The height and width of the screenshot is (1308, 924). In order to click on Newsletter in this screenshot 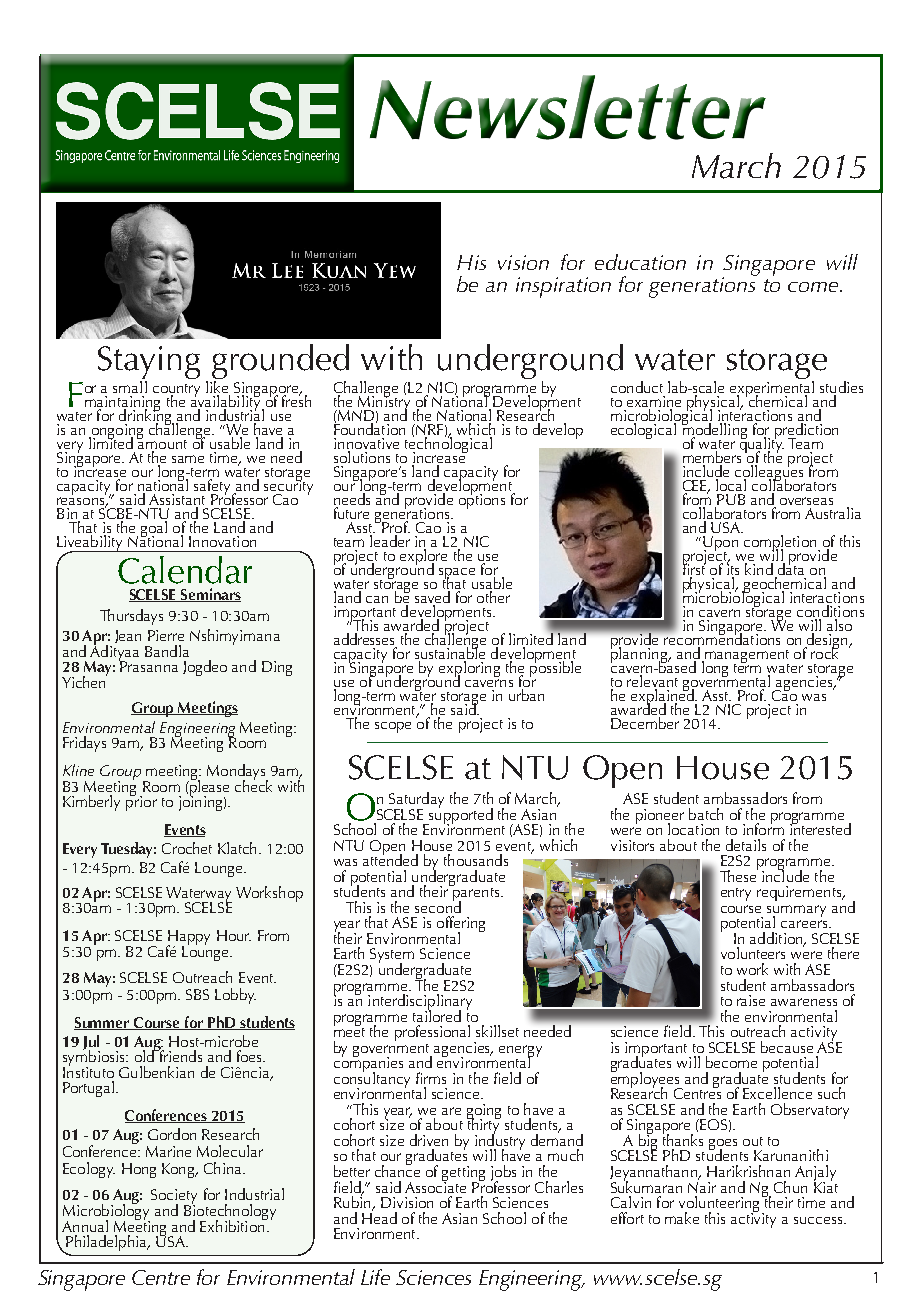, I will do `click(568, 107)`.
